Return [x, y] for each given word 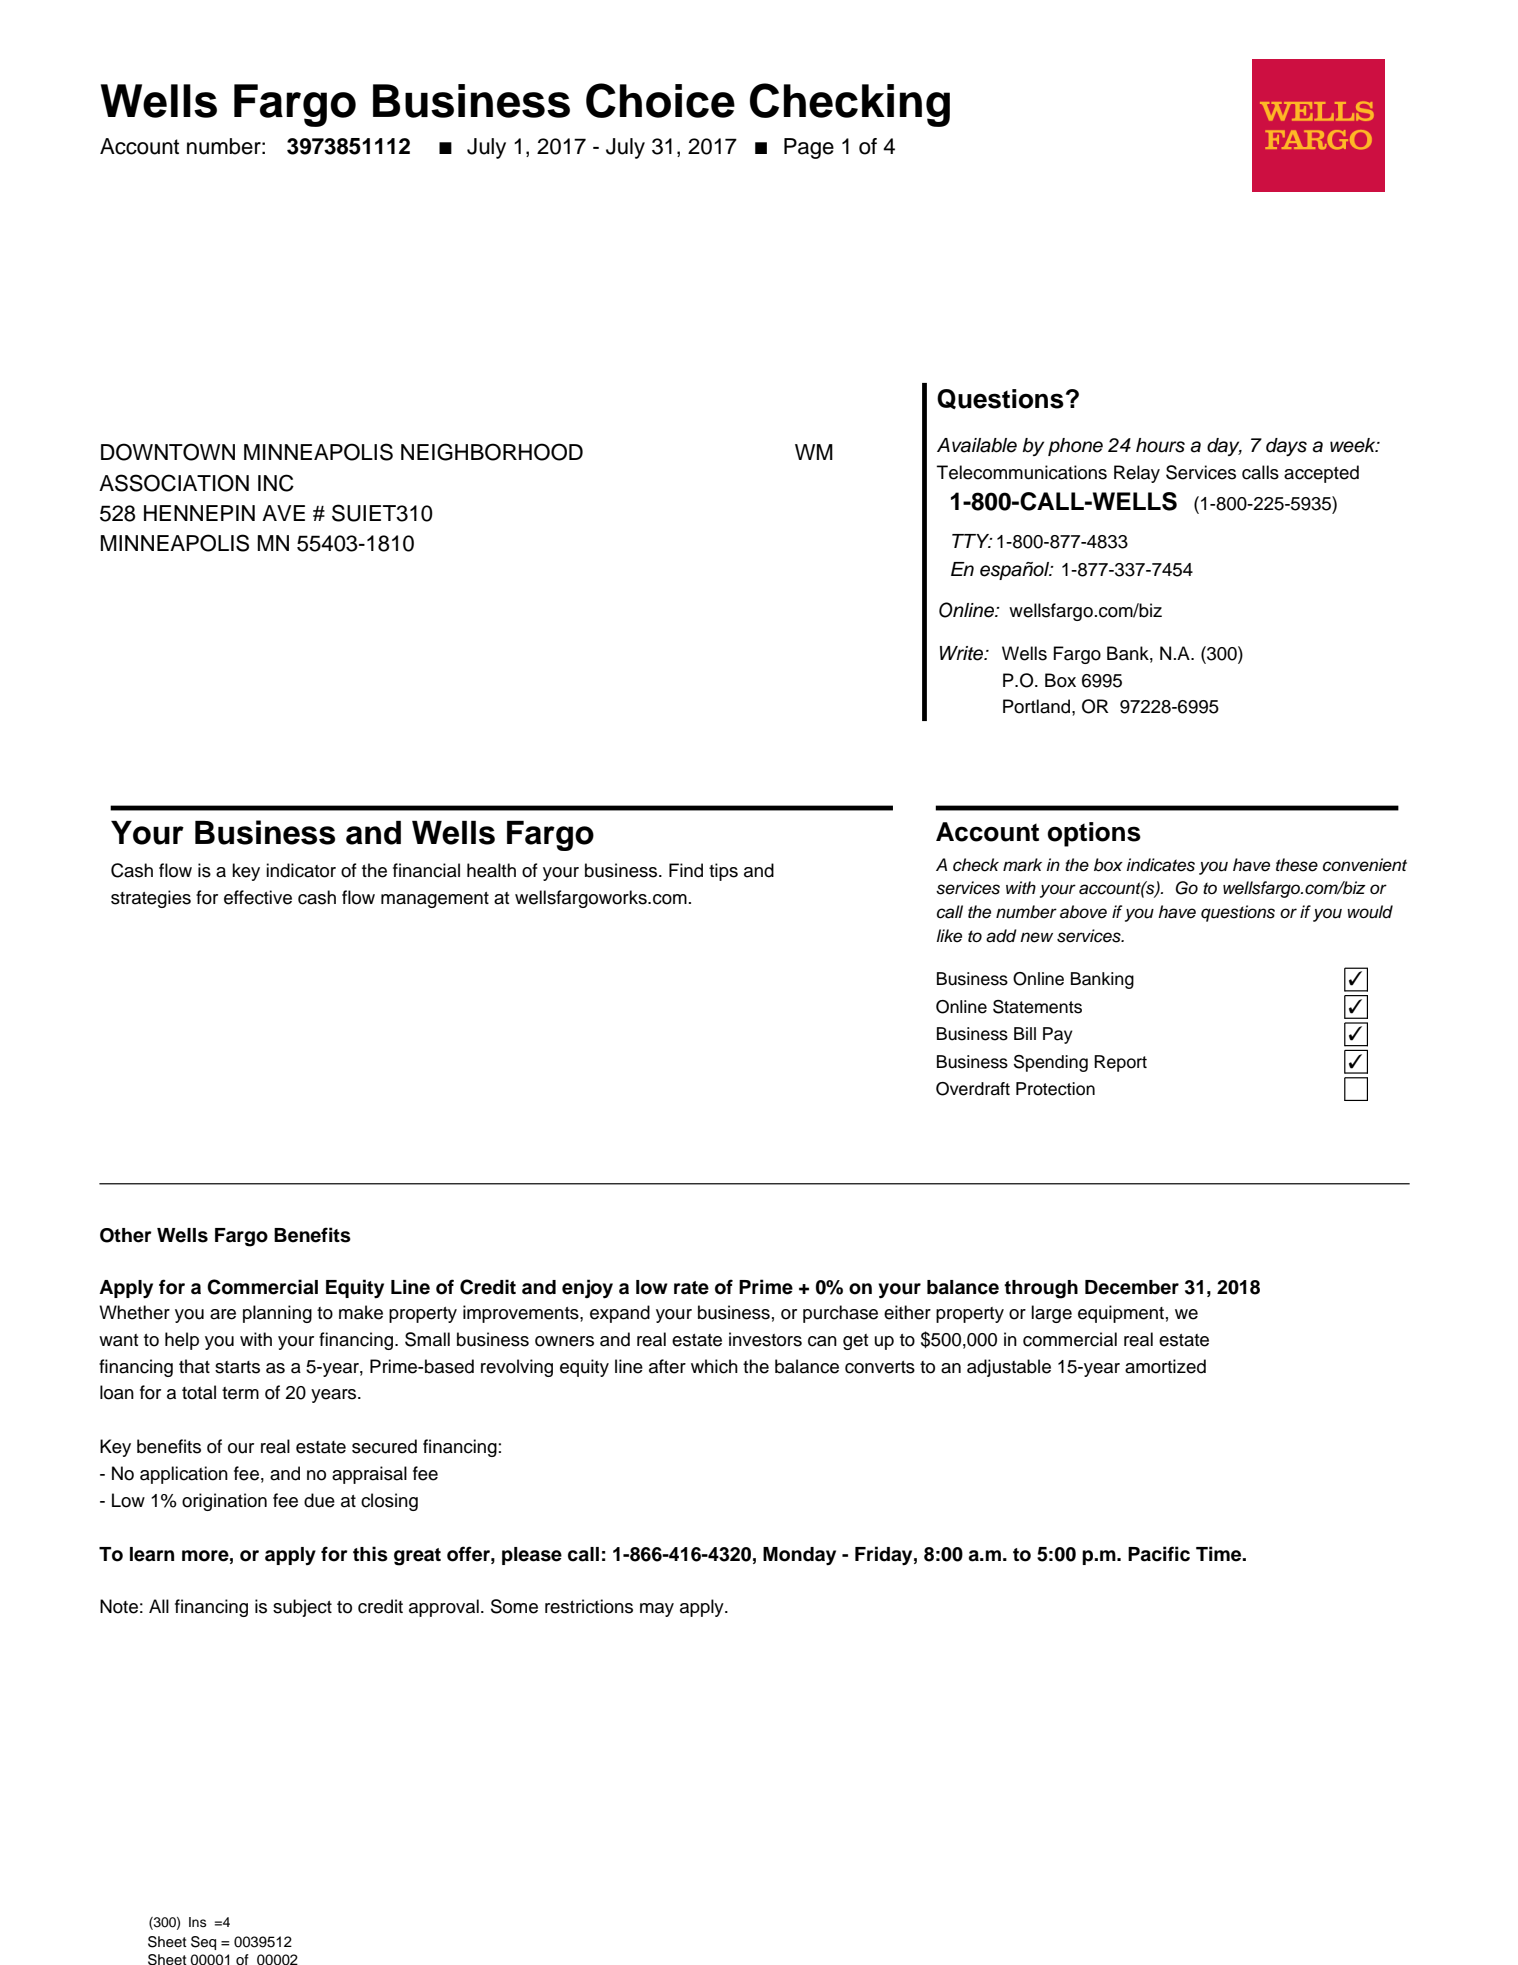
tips [723, 872]
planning [277, 1314]
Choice [660, 100]
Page [809, 148]
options [1094, 834]
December [1132, 1287]
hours [1160, 445]
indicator [301, 870]
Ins [197, 1922]
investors [765, 1339]
